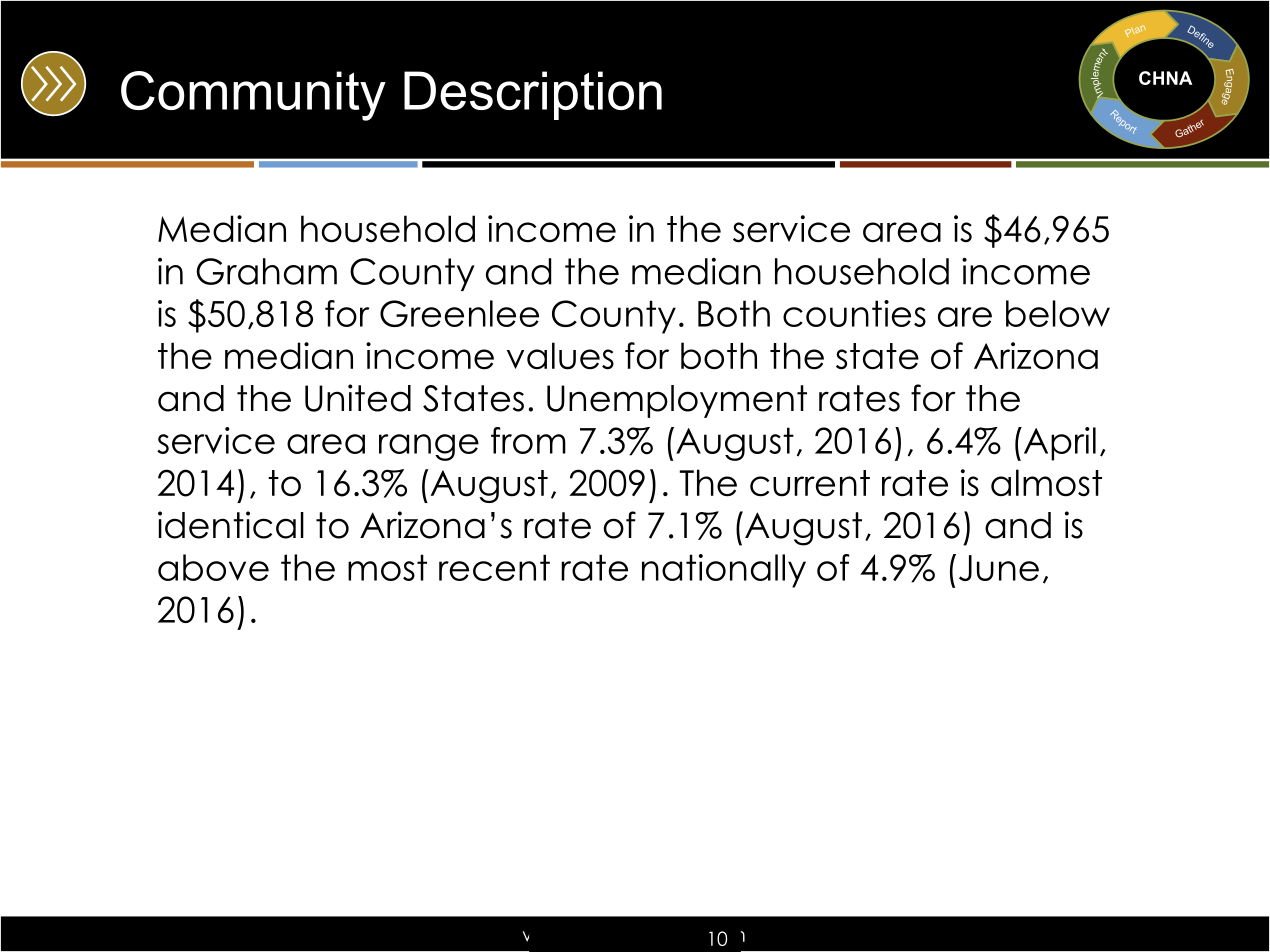 The image size is (1270, 952). What do you see at coordinates (253, 96) in the screenshot?
I see `Community` at bounding box center [253, 96].
